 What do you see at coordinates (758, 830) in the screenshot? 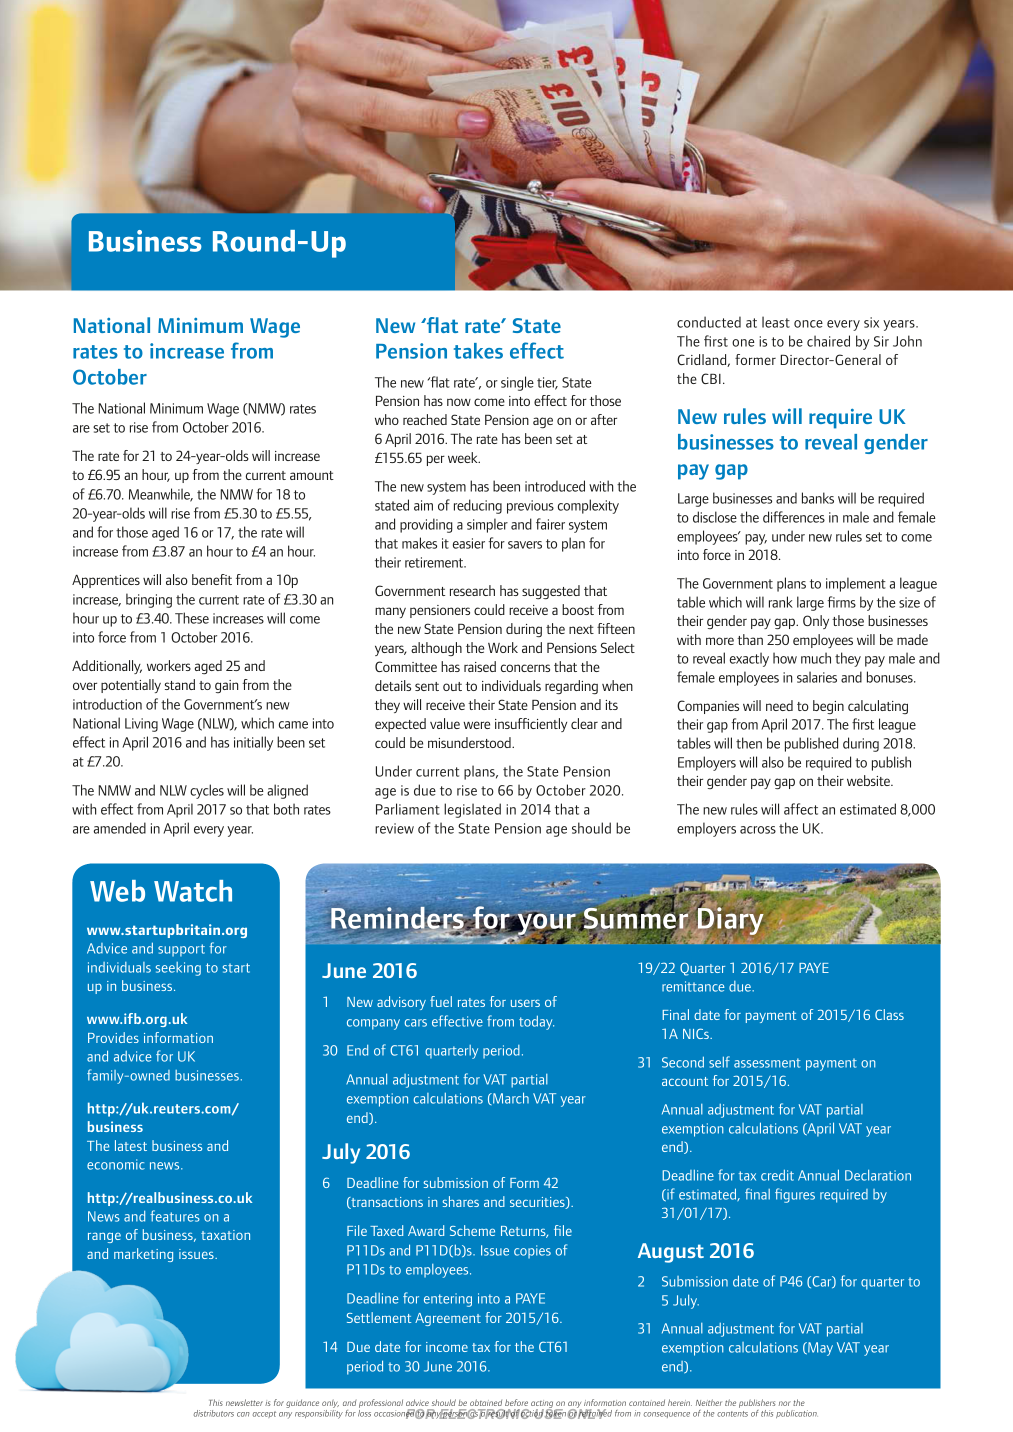
I see `across` at bounding box center [758, 830].
